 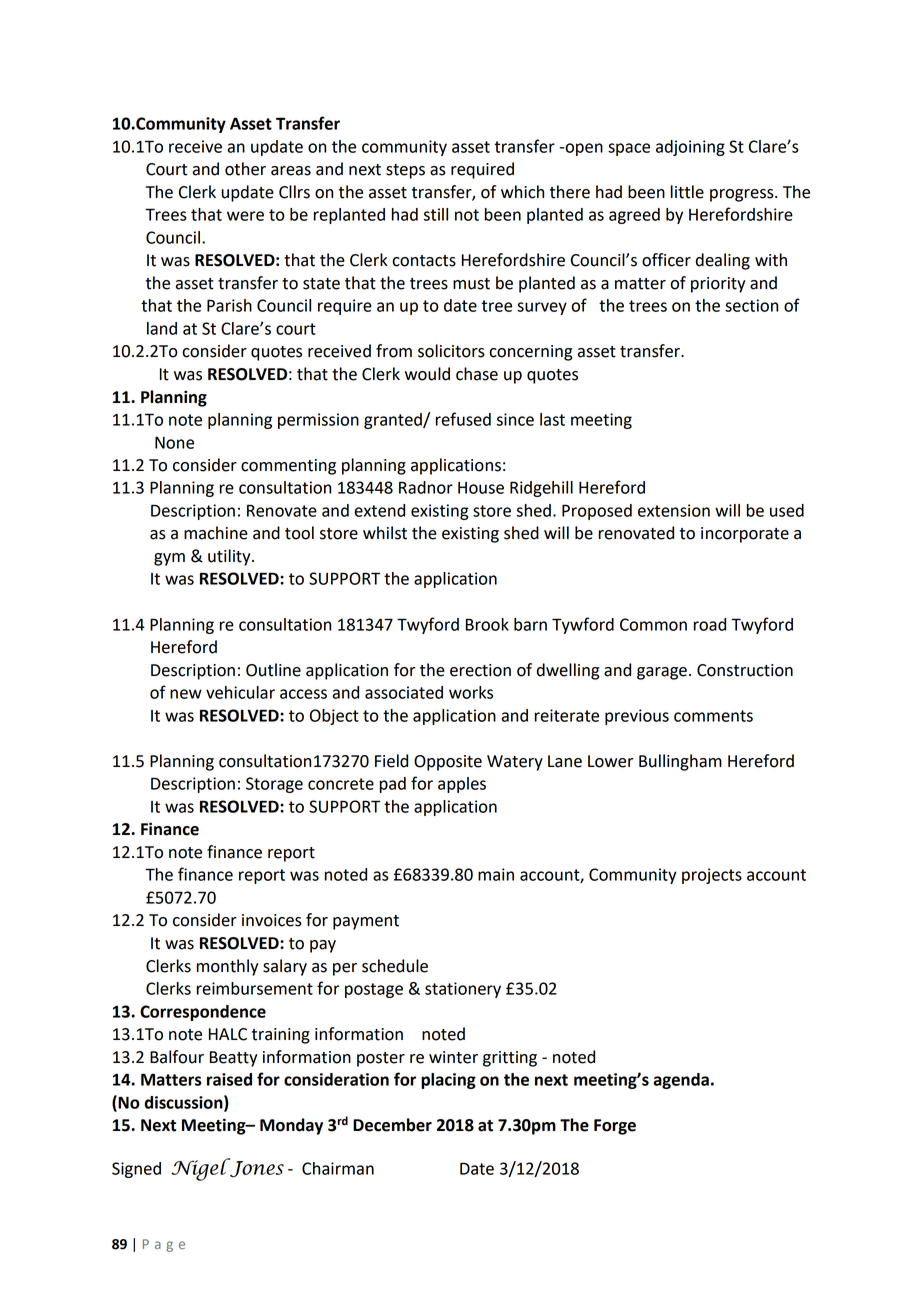 I want to click on still, so click(x=436, y=214).
